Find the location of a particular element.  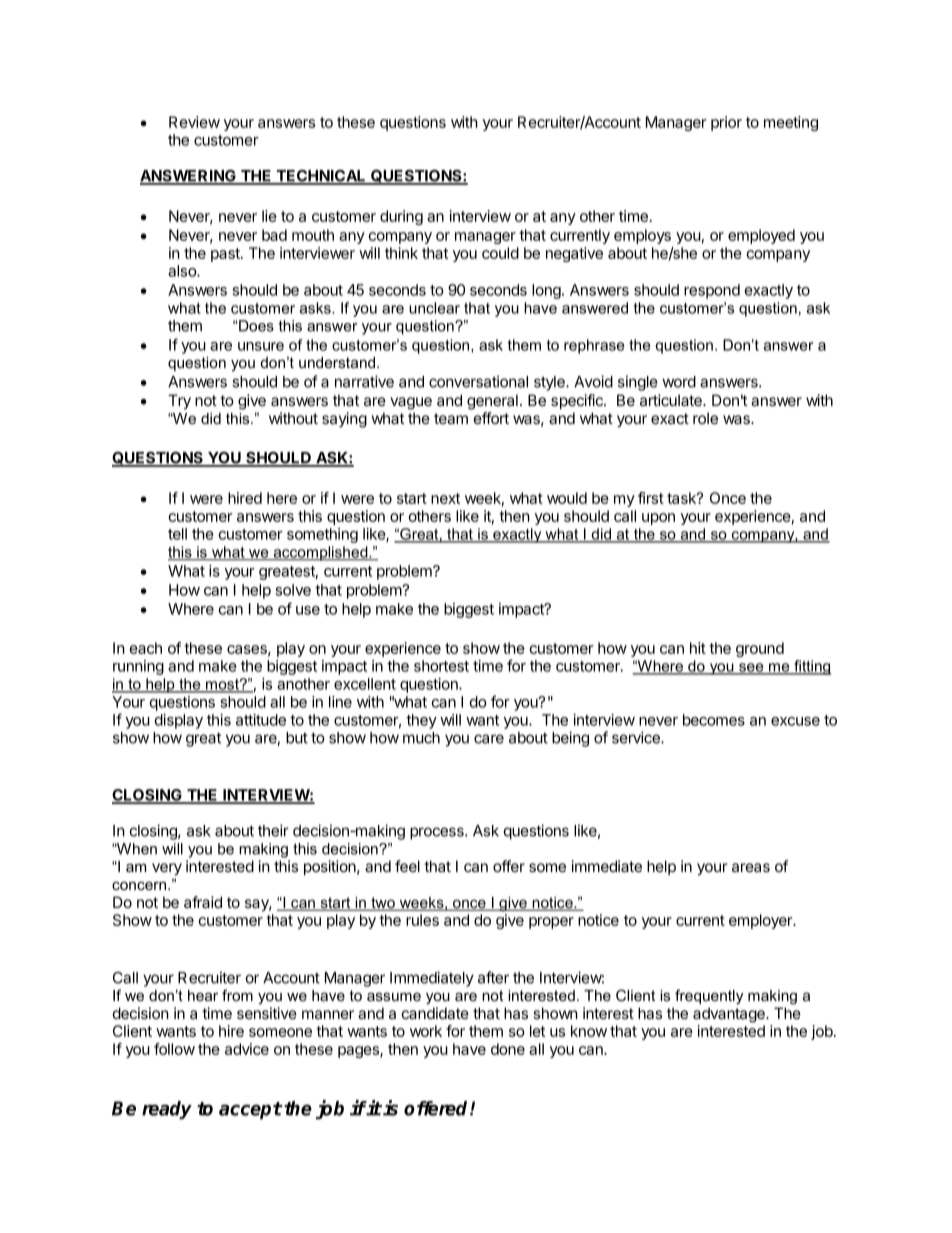

prior is located at coordinates (726, 123).
